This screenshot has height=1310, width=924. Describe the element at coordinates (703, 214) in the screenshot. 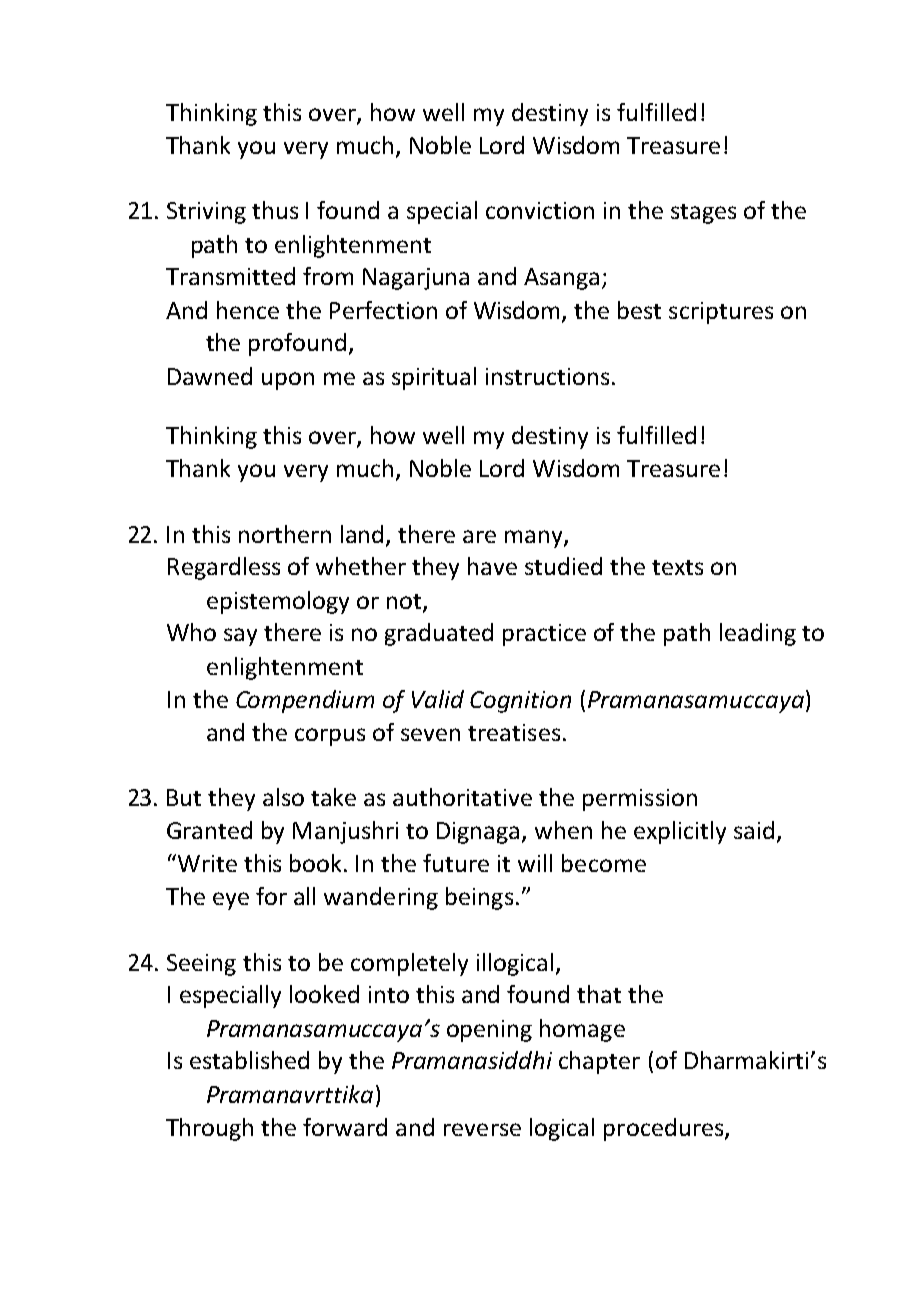

I see `stages` at that location.
